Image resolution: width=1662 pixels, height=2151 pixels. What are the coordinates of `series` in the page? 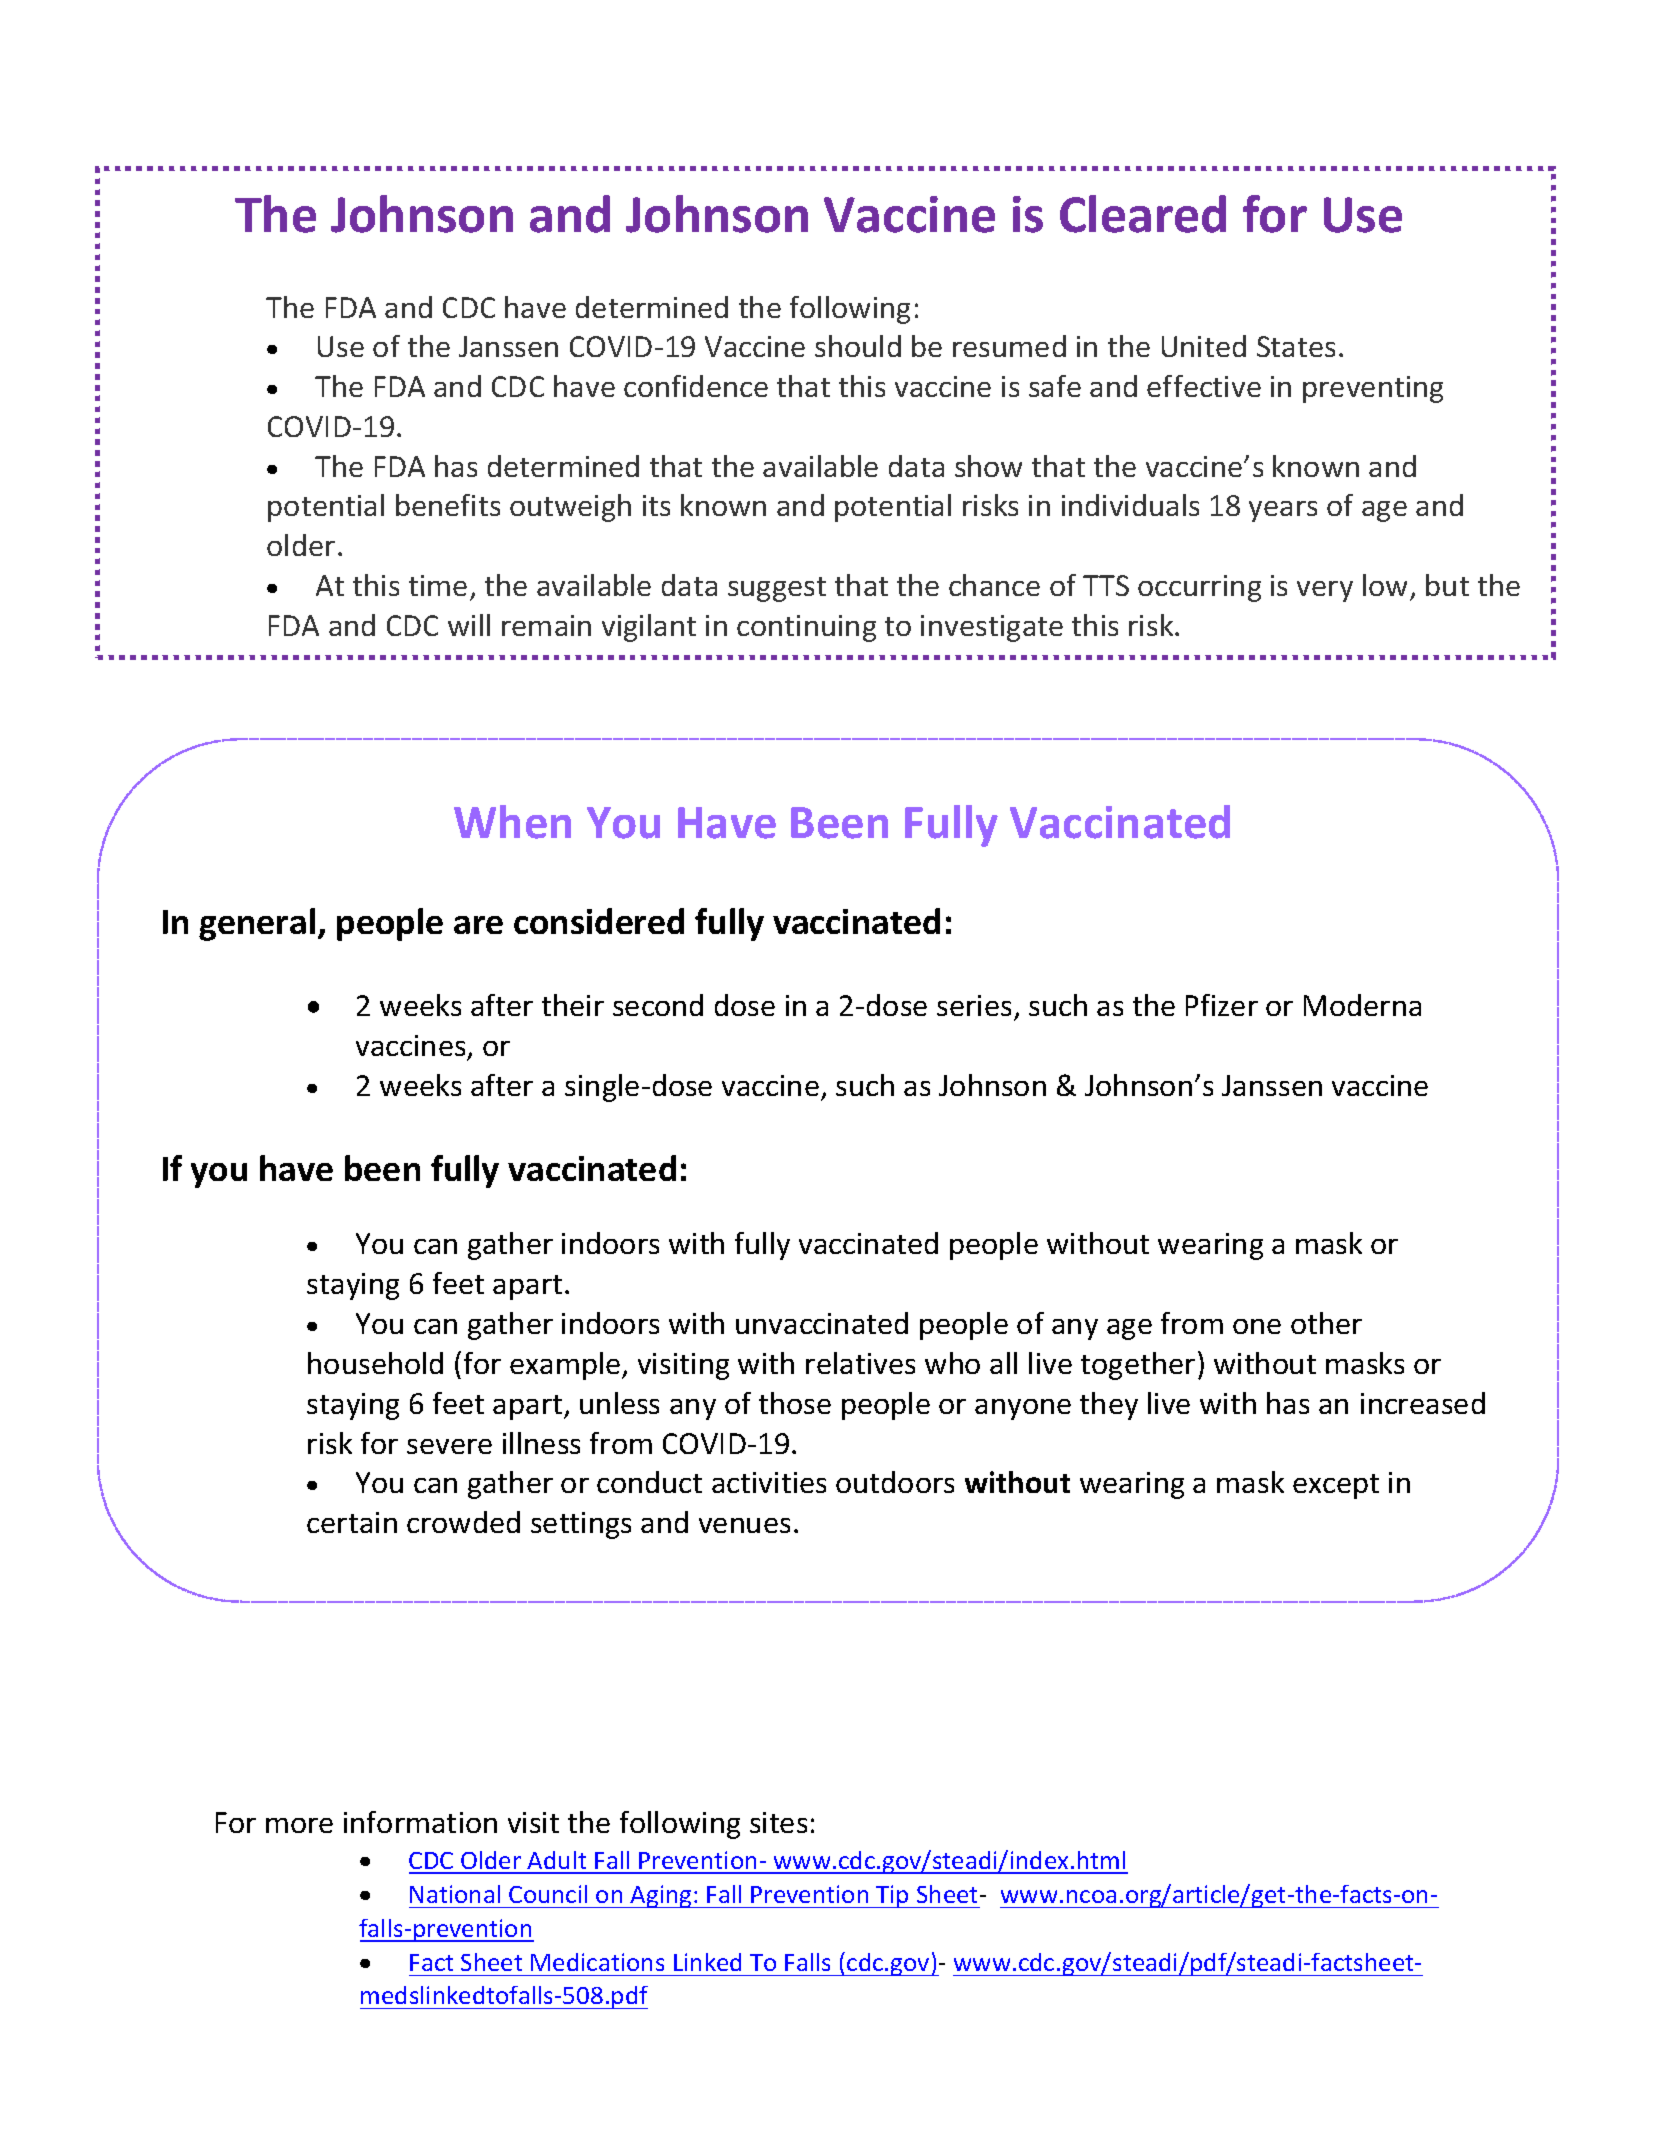 It's located at (974, 1005).
